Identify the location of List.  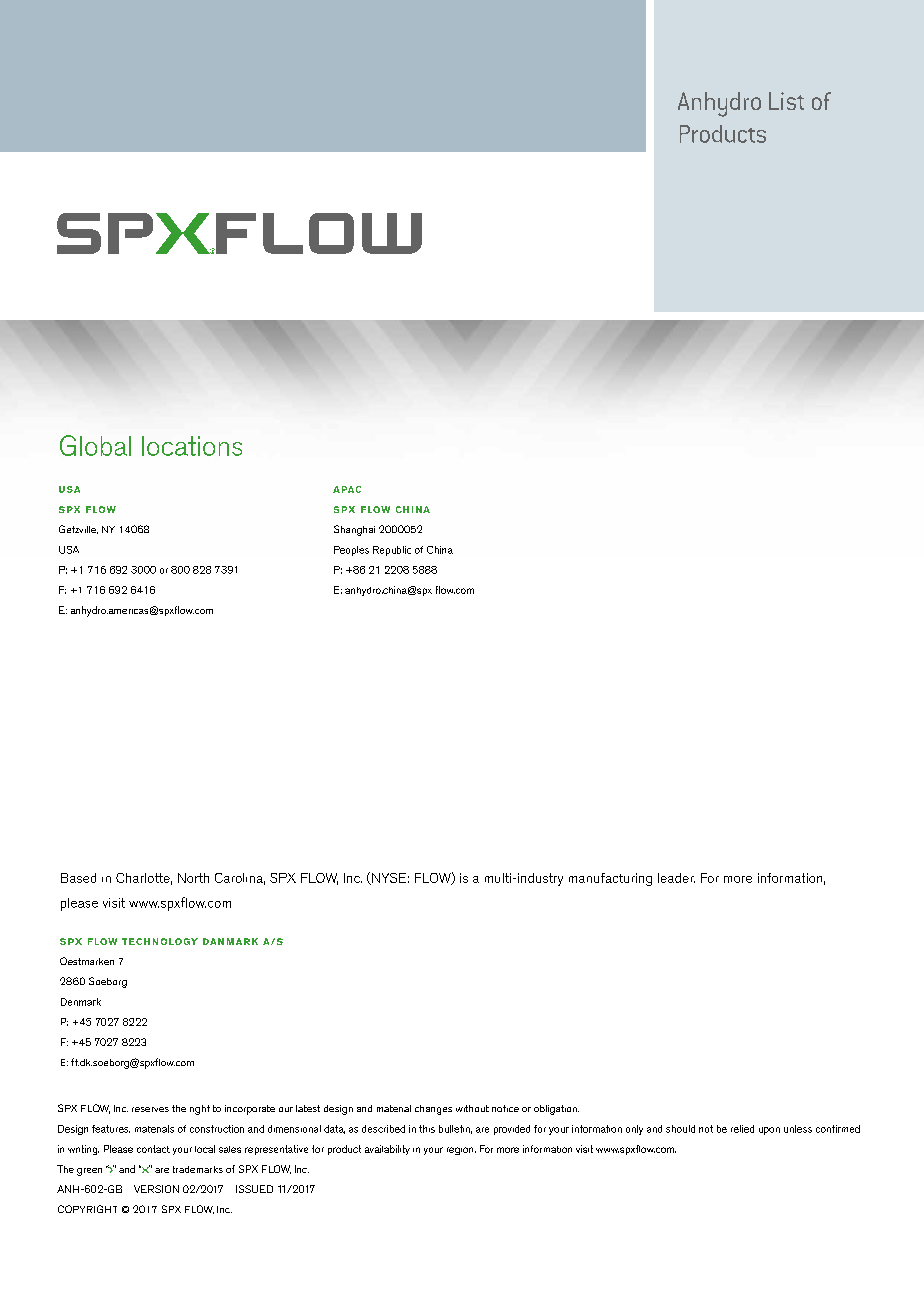
(786, 101).
